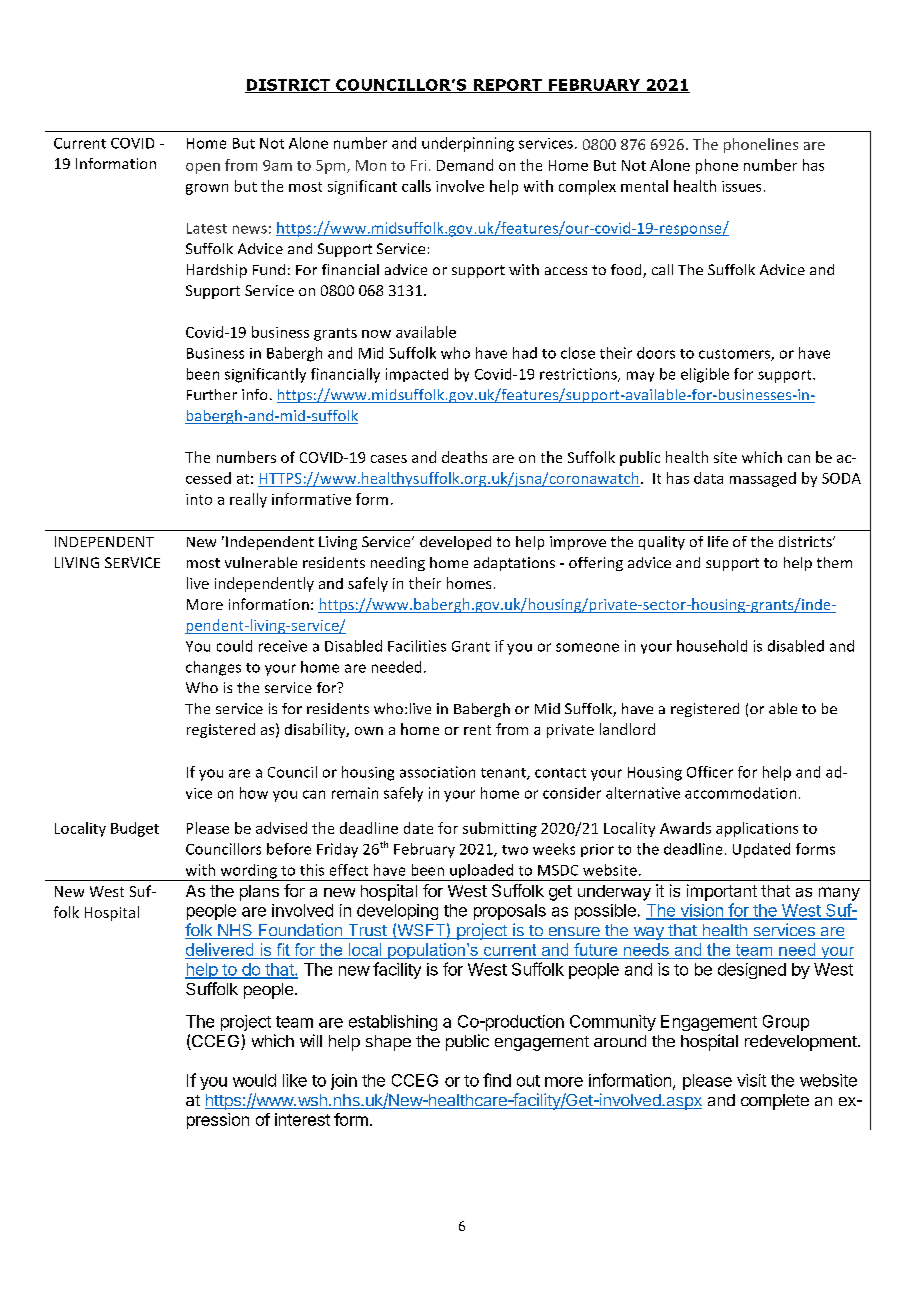  I want to click on how, so click(254, 793).
